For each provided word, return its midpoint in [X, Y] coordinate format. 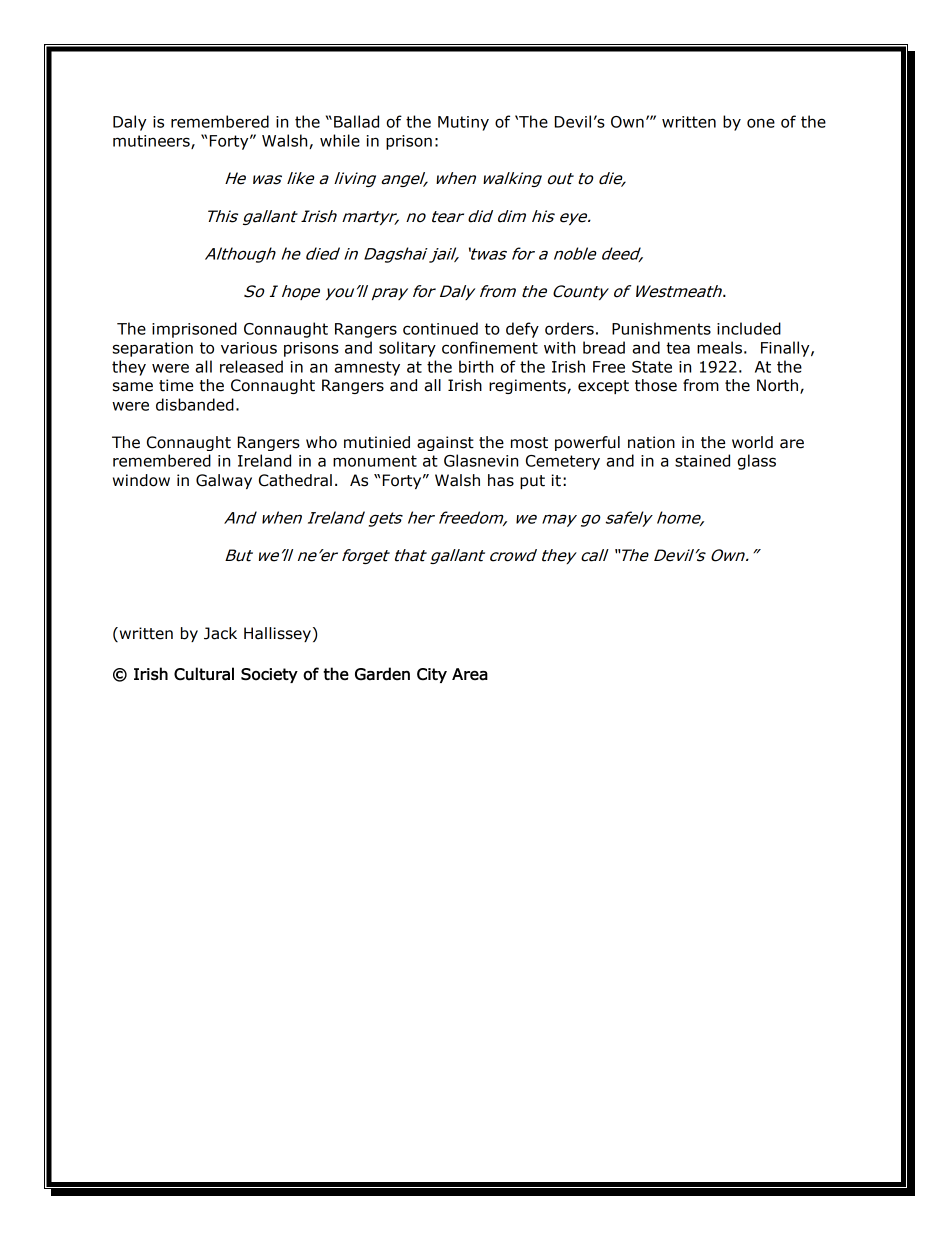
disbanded [195, 404]
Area [470, 674]
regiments [528, 386]
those [656, 385]
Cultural [204, 674]
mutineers [152, 142]
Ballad [356, 121]
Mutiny [463, 123]
